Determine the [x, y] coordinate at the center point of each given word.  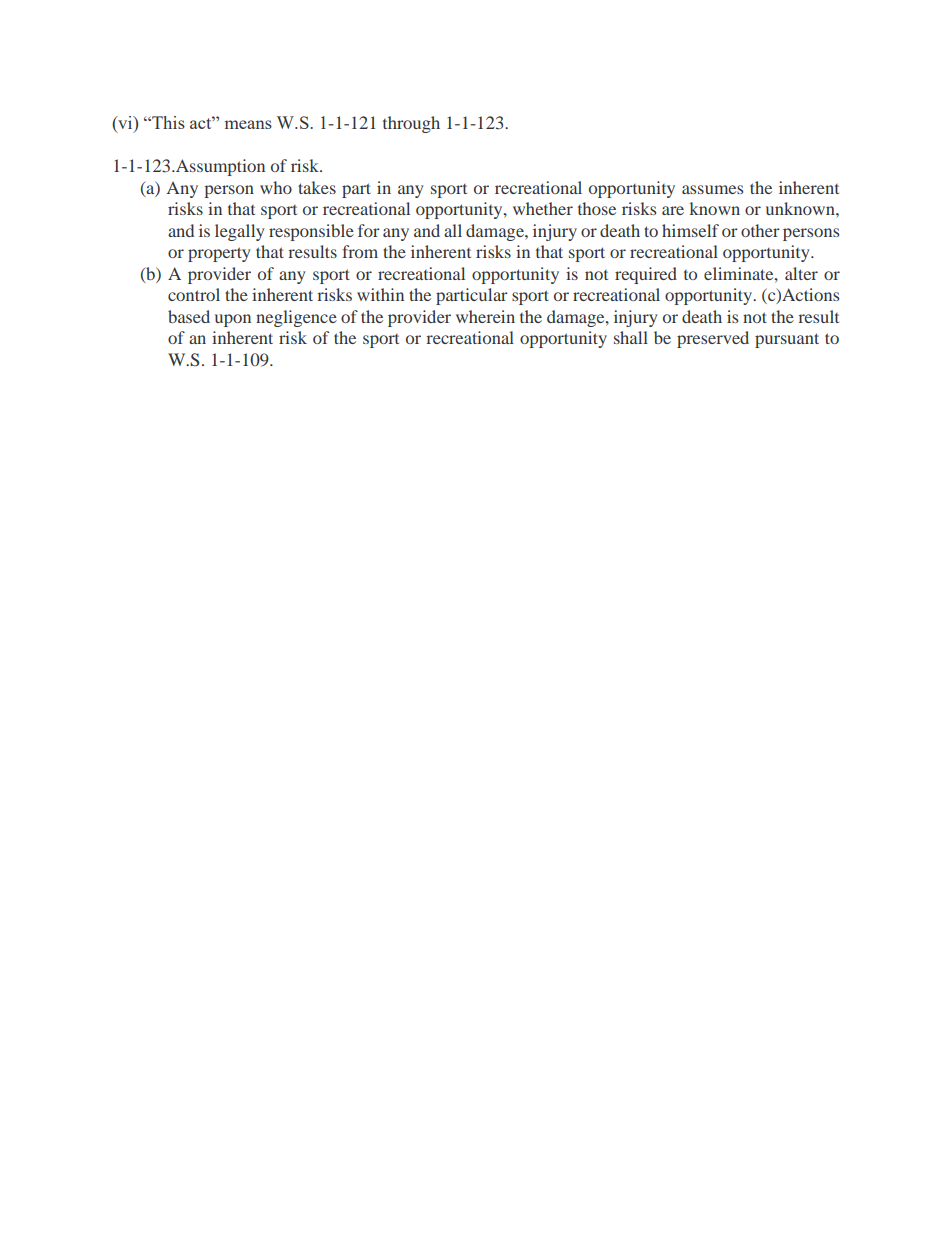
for [369, 230]
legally [239, 232]
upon [233, 320]
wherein [485, 316]
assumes [712, 189]
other [760, 230]
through [411, 124]
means [248, 124]
